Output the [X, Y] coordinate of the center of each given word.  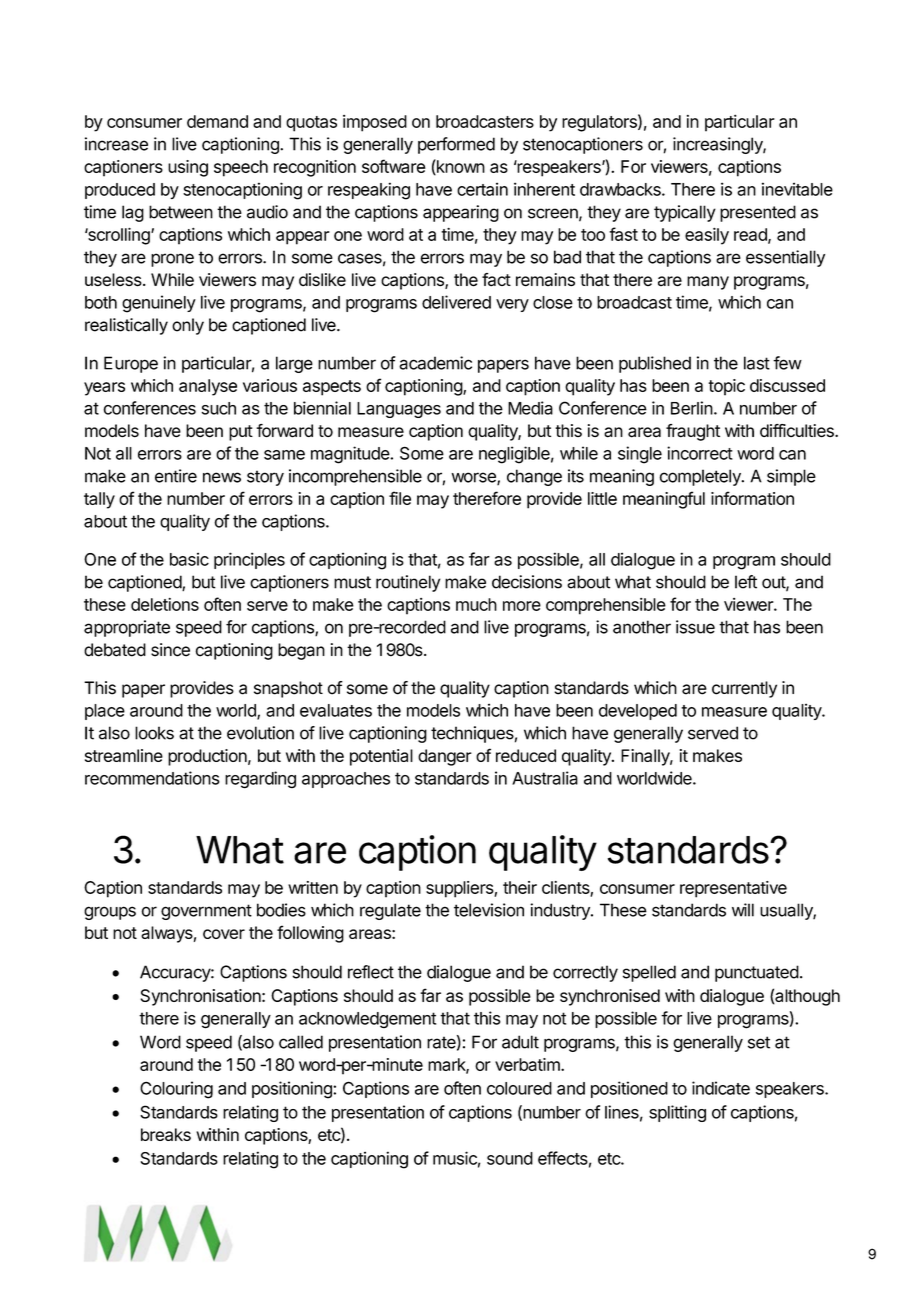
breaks [166, 1134]
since [170, 650]
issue [695, 627]
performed [456, 145]
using [188, 168]
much [476, 604]
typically [685, 213]
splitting [677, 1113]
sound [510, 1158]
